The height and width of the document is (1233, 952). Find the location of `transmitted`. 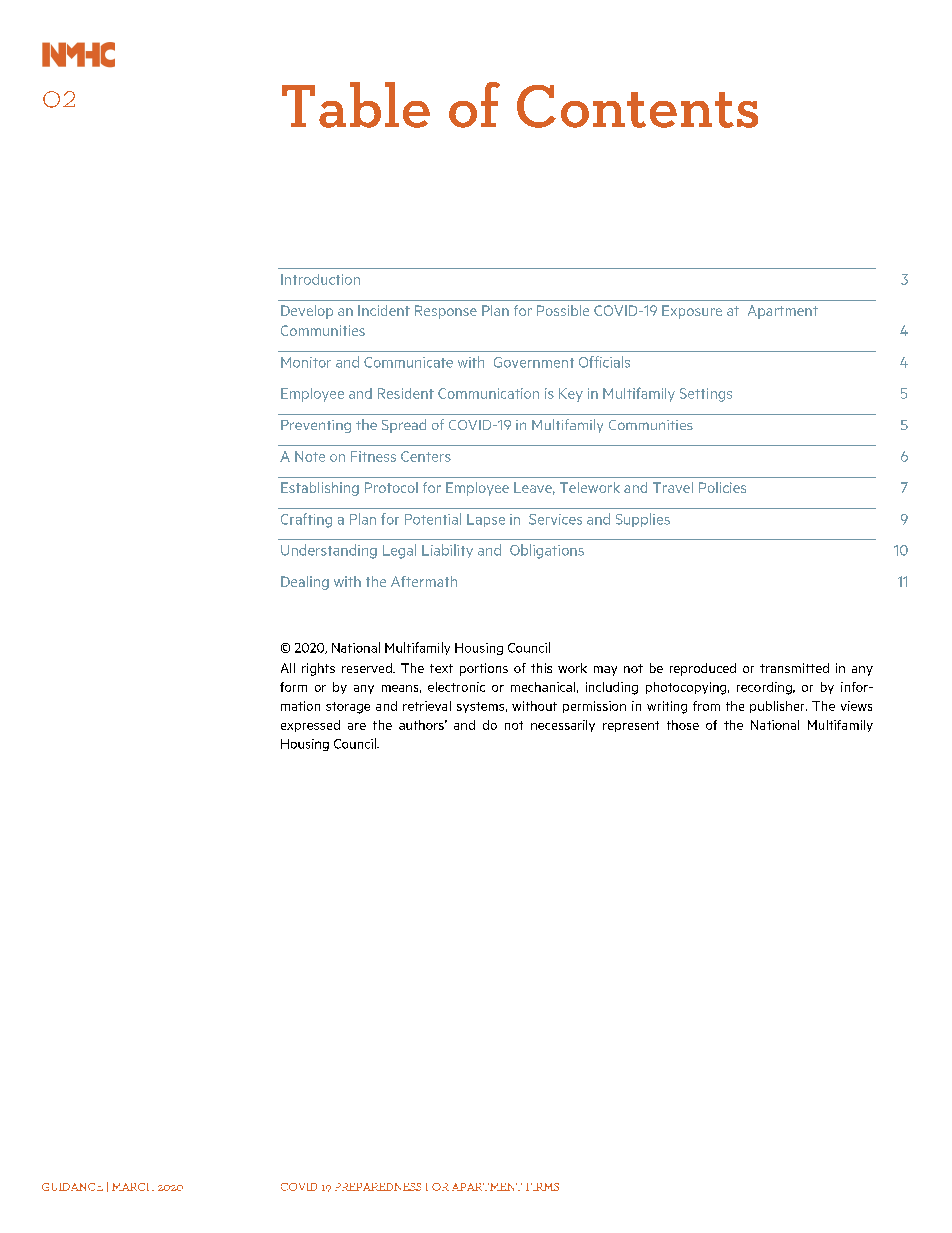

transmitted is located at coordinates (794, 668).
